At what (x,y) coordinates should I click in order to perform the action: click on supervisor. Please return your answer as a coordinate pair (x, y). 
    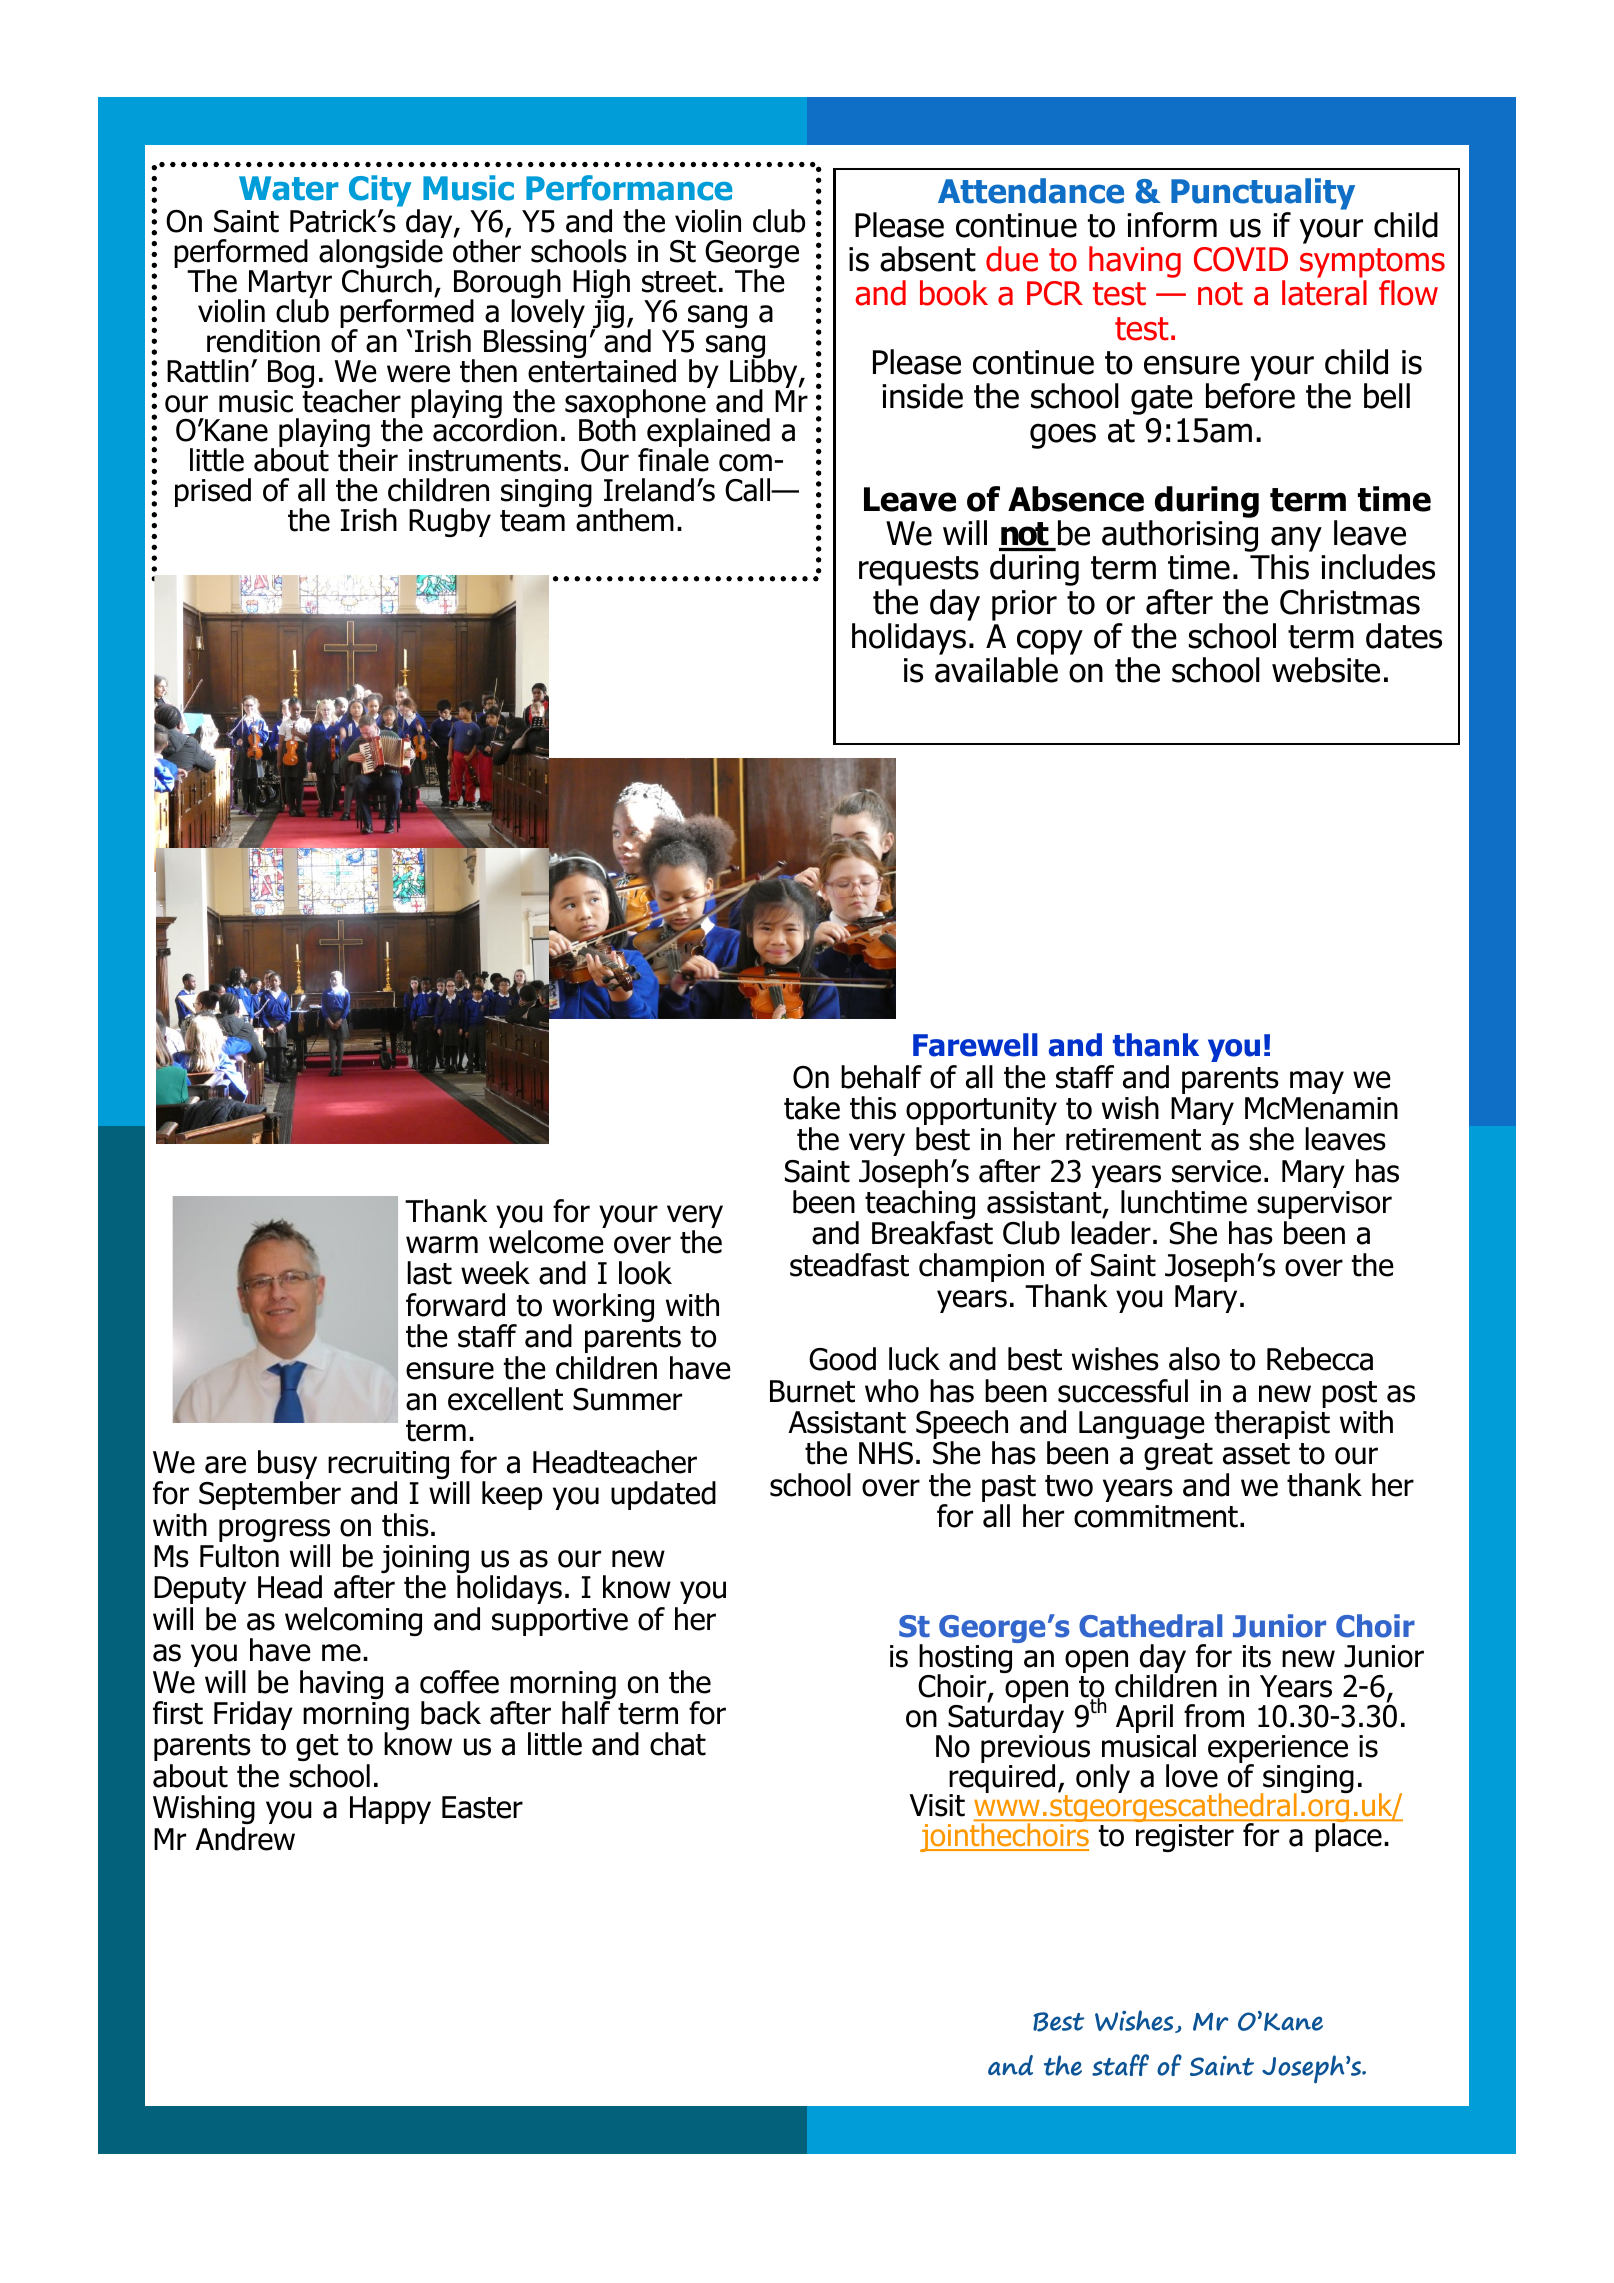
    Looking at the image, I should click on (1324, 1206).
